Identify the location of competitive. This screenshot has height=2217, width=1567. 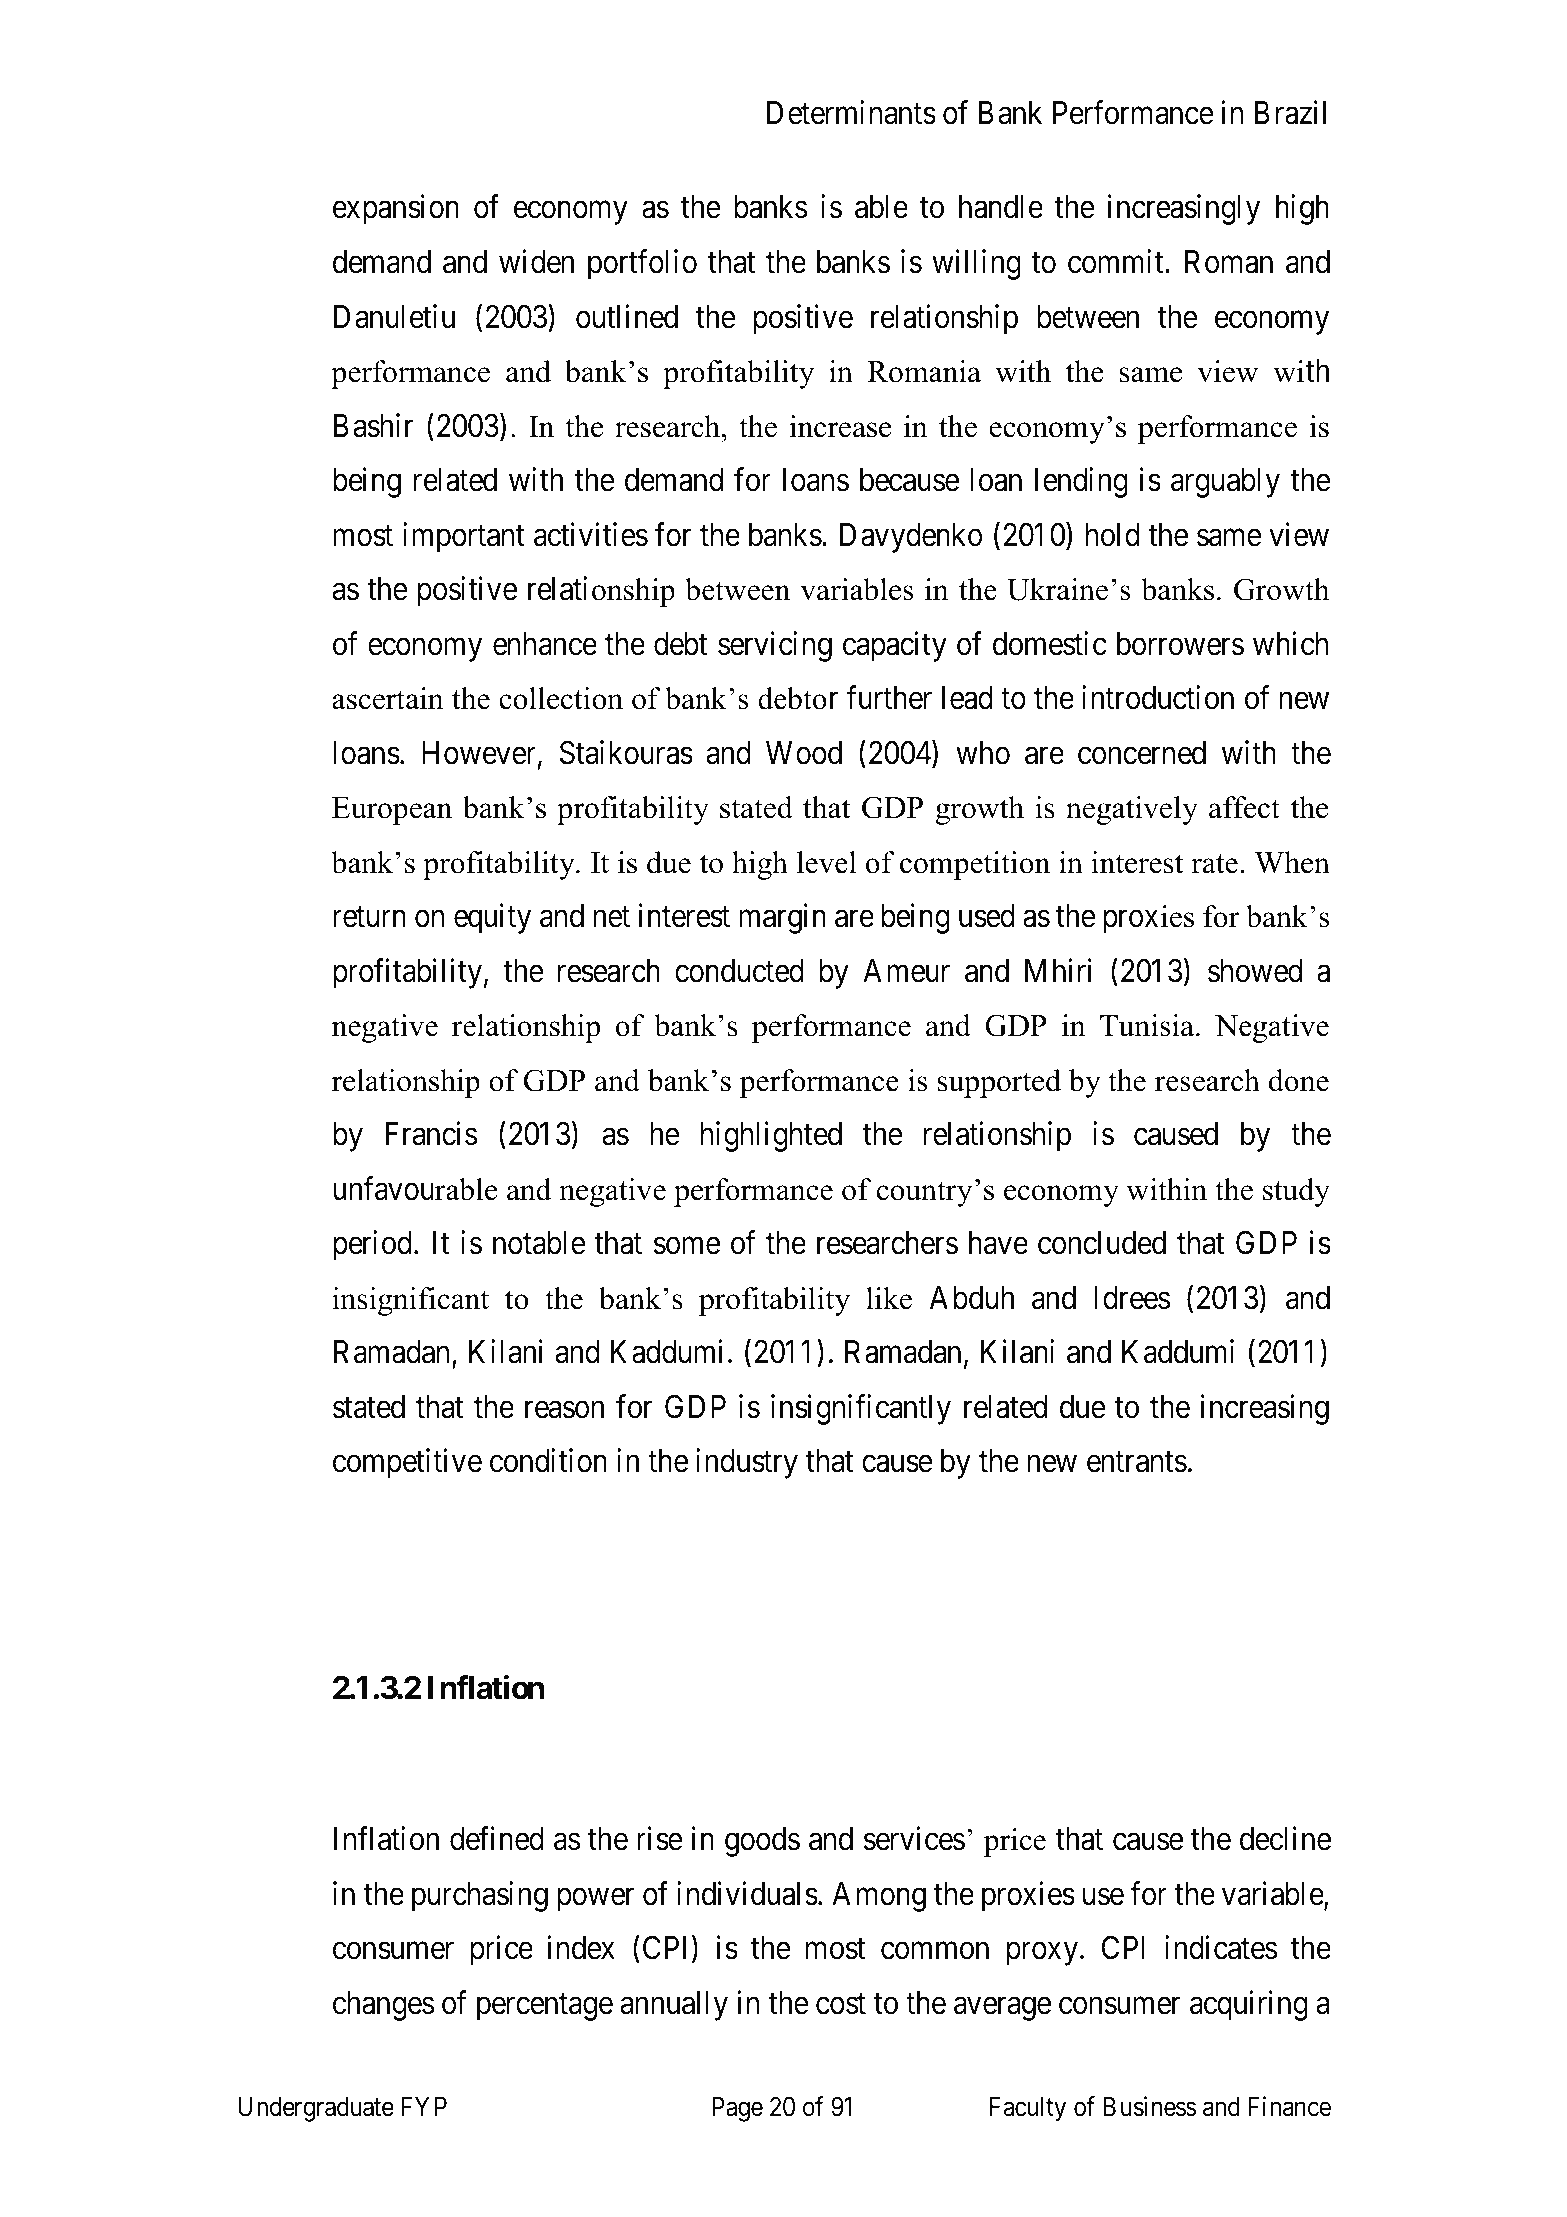
(407, 1464).
